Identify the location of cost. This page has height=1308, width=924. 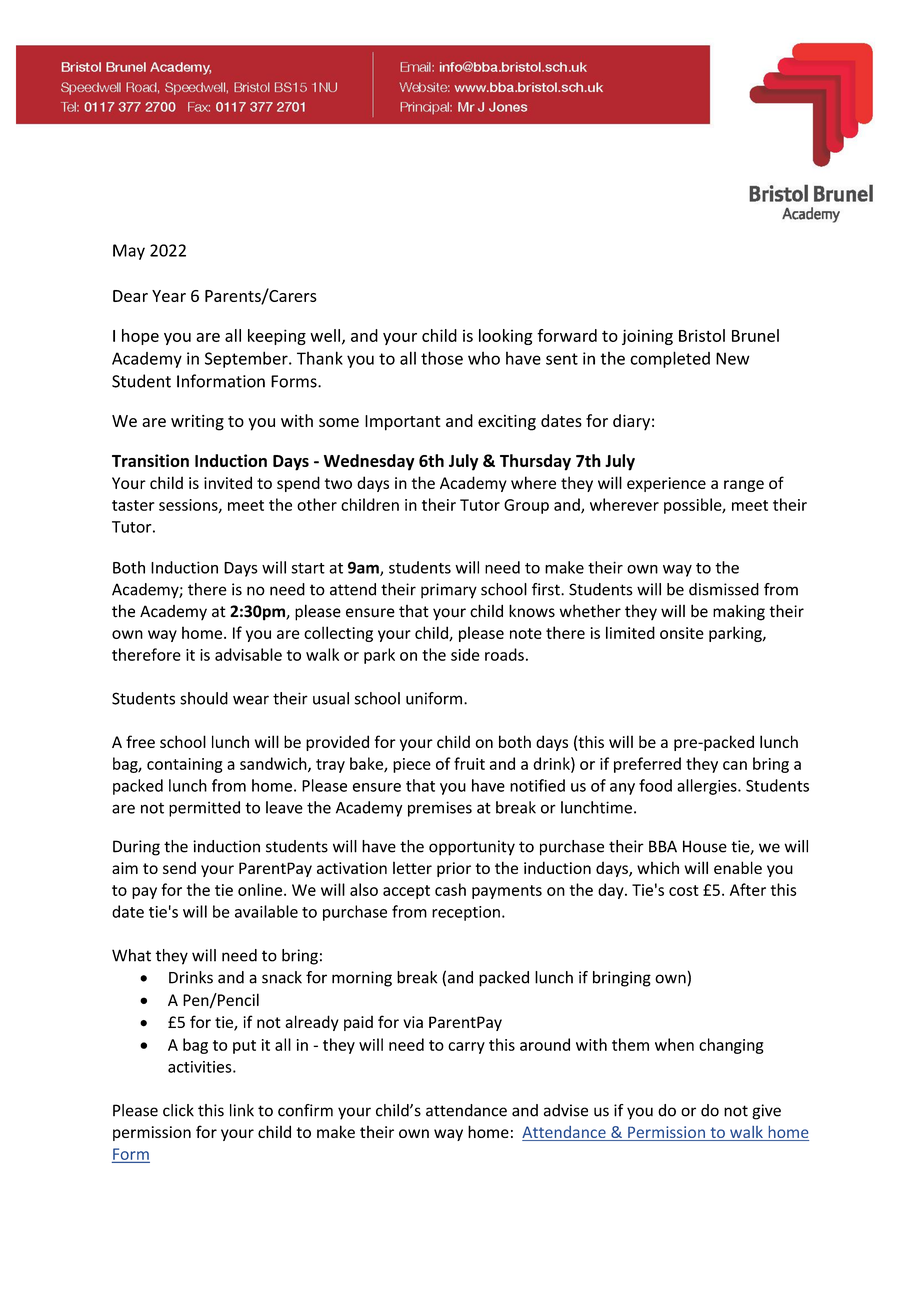
(684, 890).
